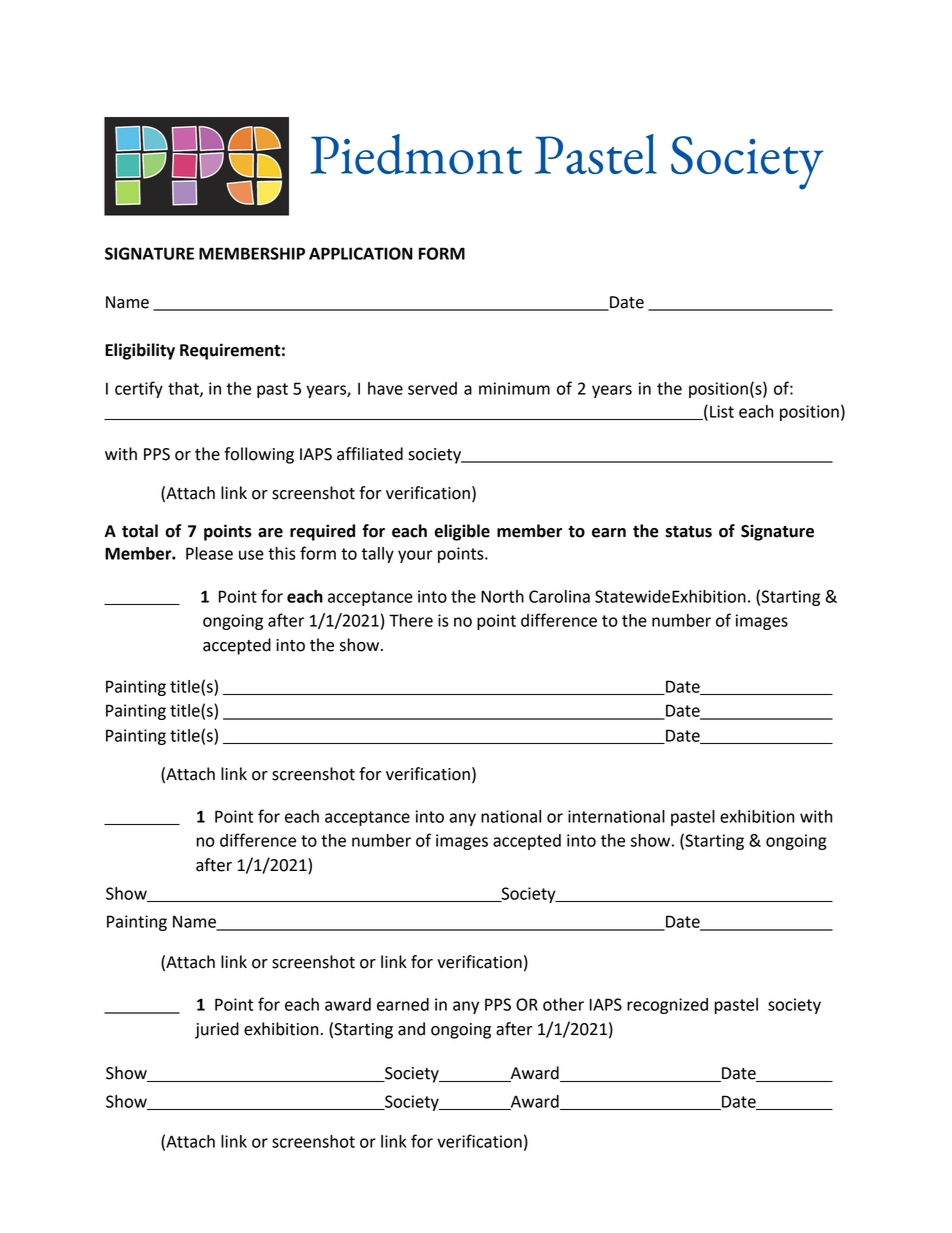 The image size is (952, 1233). Describe the element at coordinates (411, 1029) in the page. I see `and` at that location.
